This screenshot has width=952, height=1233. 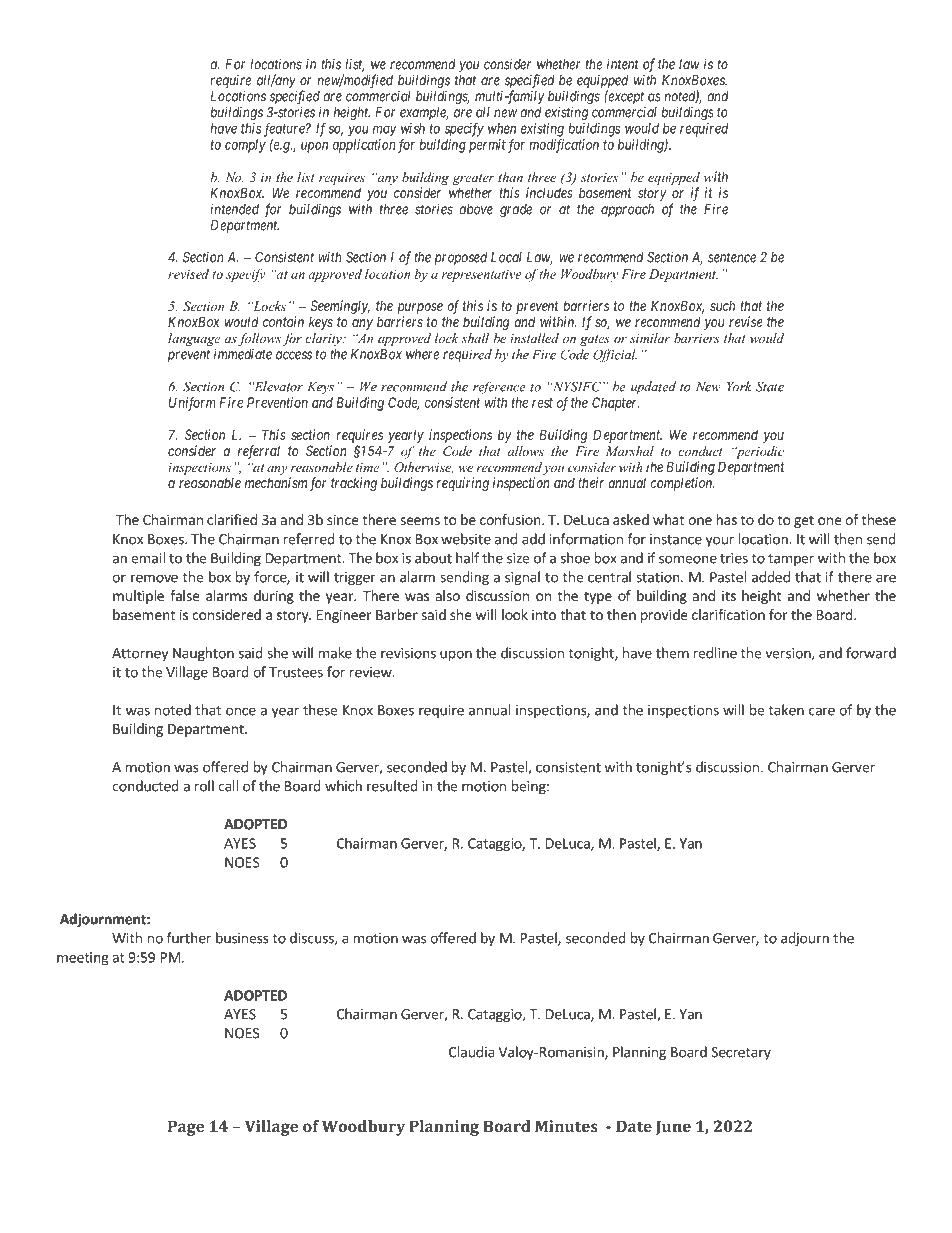 What do you see at coordinates (502, 128) in the screenshot?
I see `when` at bounding box center [502, 128].
